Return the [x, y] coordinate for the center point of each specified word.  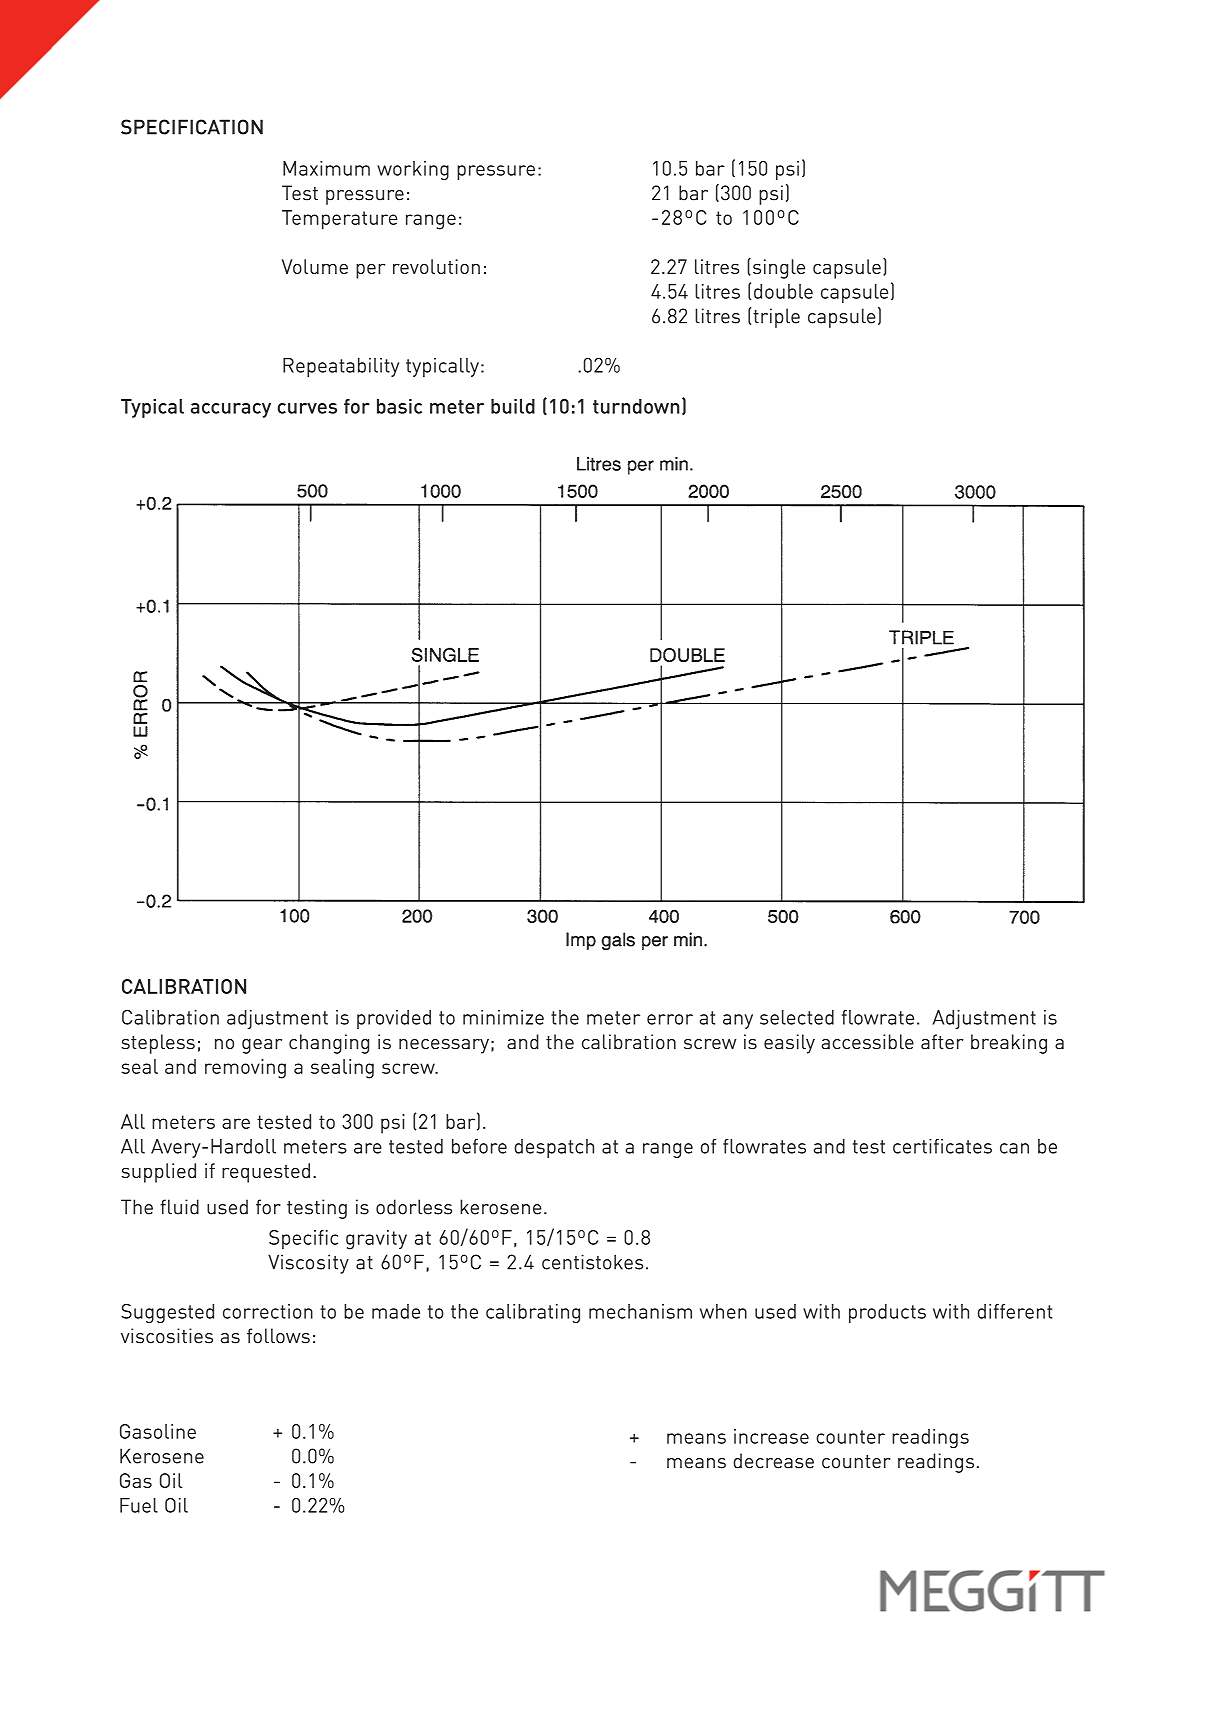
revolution [436, 266]
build [513, 406]
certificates [942, 1146]
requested [266, 1173]
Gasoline [158, 1431]
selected [797, 1017]
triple [776, 318]
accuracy [231, 410]
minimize [503, 1017]
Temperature [339, 220]
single [777, 268]
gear [262, 1046]
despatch [554, 1148]
